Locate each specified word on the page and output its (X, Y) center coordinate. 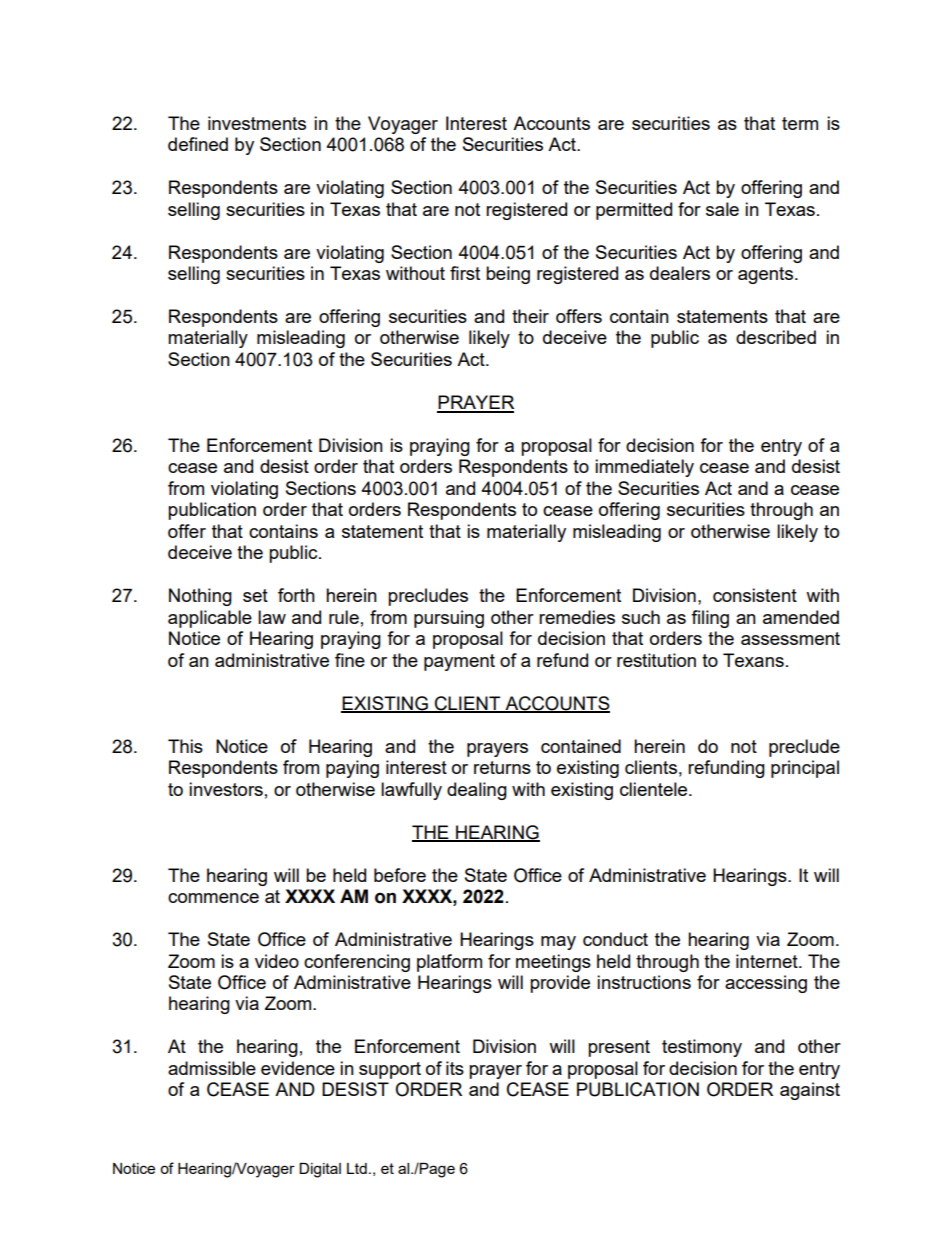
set (255, 595)
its (455, 1068)
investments (257, 123)
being (508, 275)
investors (226, 789)
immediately (644, 468)
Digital (320, 1170)
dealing (477, 791)
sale (722, 209)
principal (805, 769)
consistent (755, 595)
